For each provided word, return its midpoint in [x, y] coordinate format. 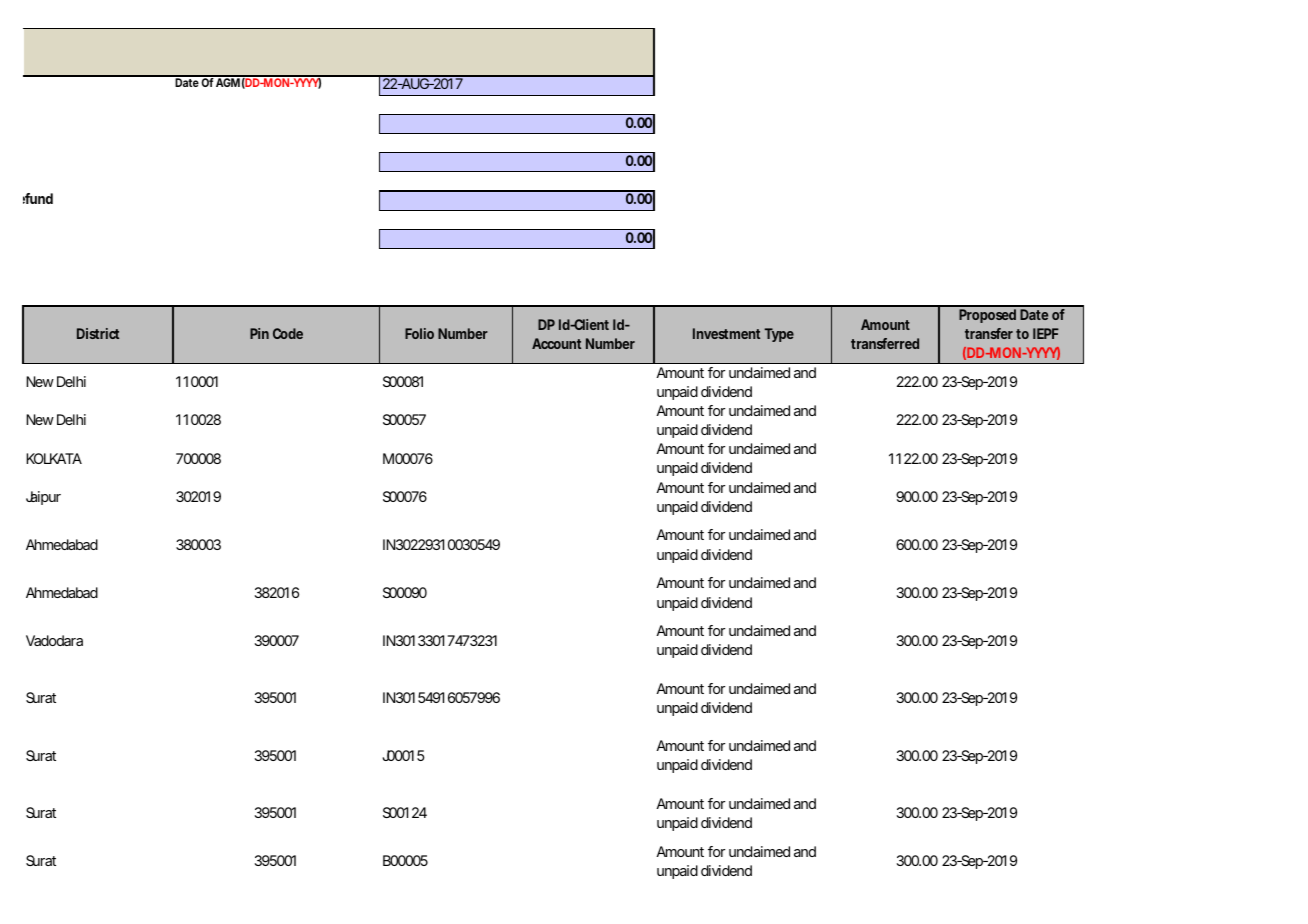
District [98, 333]
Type [779, 335]
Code [288, 333]
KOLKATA [54, 458]
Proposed [987, 316]
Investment [726, 333]
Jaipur [43, 498]
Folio [419, 333]
